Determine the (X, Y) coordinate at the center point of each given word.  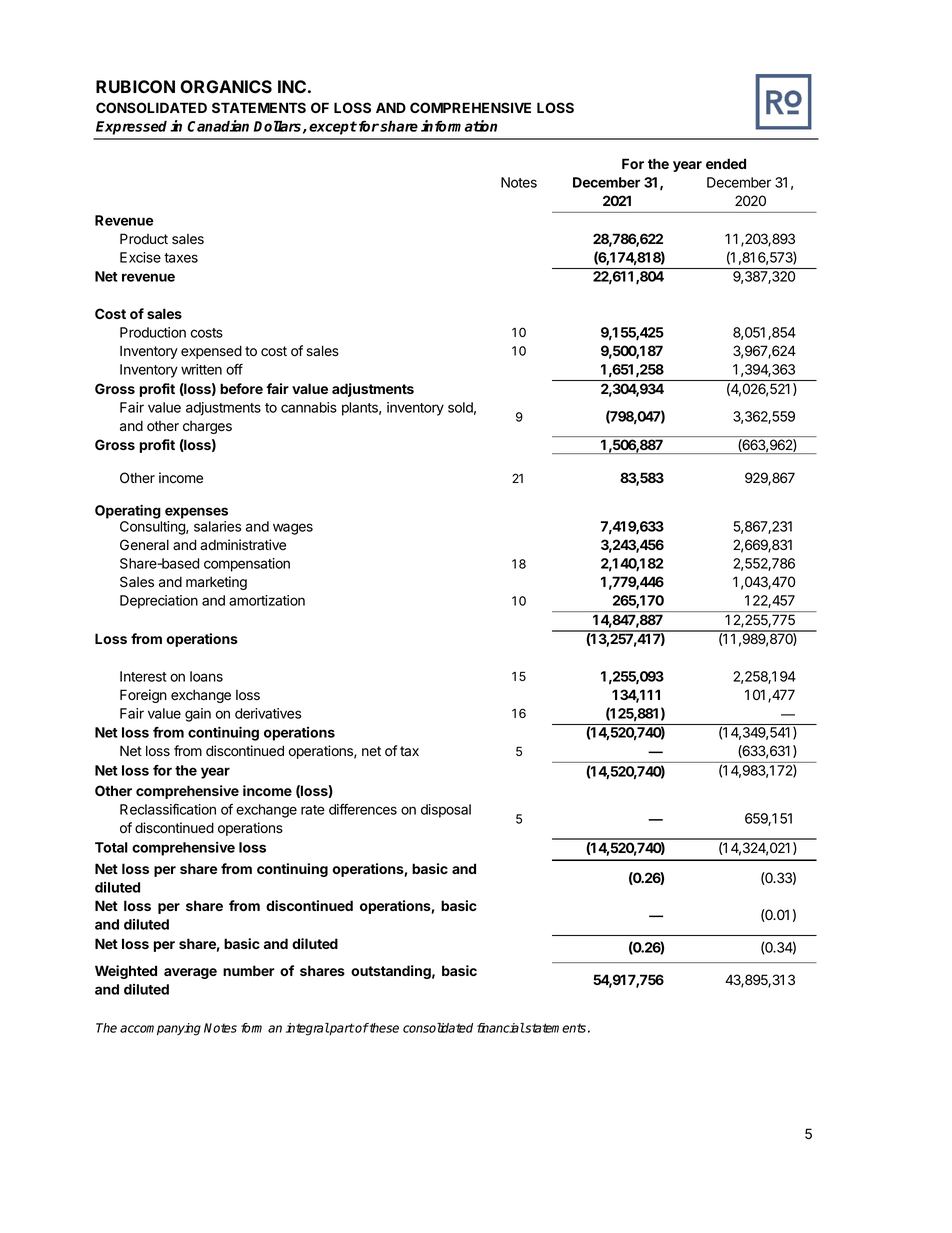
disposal (446, 811)
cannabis (309, 407)
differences (363, 809)
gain (198, 715)
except (333, 128)
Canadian (218, 126)
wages (293, 529)
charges (207, 427)
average (190, 973)
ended (726, 163)
